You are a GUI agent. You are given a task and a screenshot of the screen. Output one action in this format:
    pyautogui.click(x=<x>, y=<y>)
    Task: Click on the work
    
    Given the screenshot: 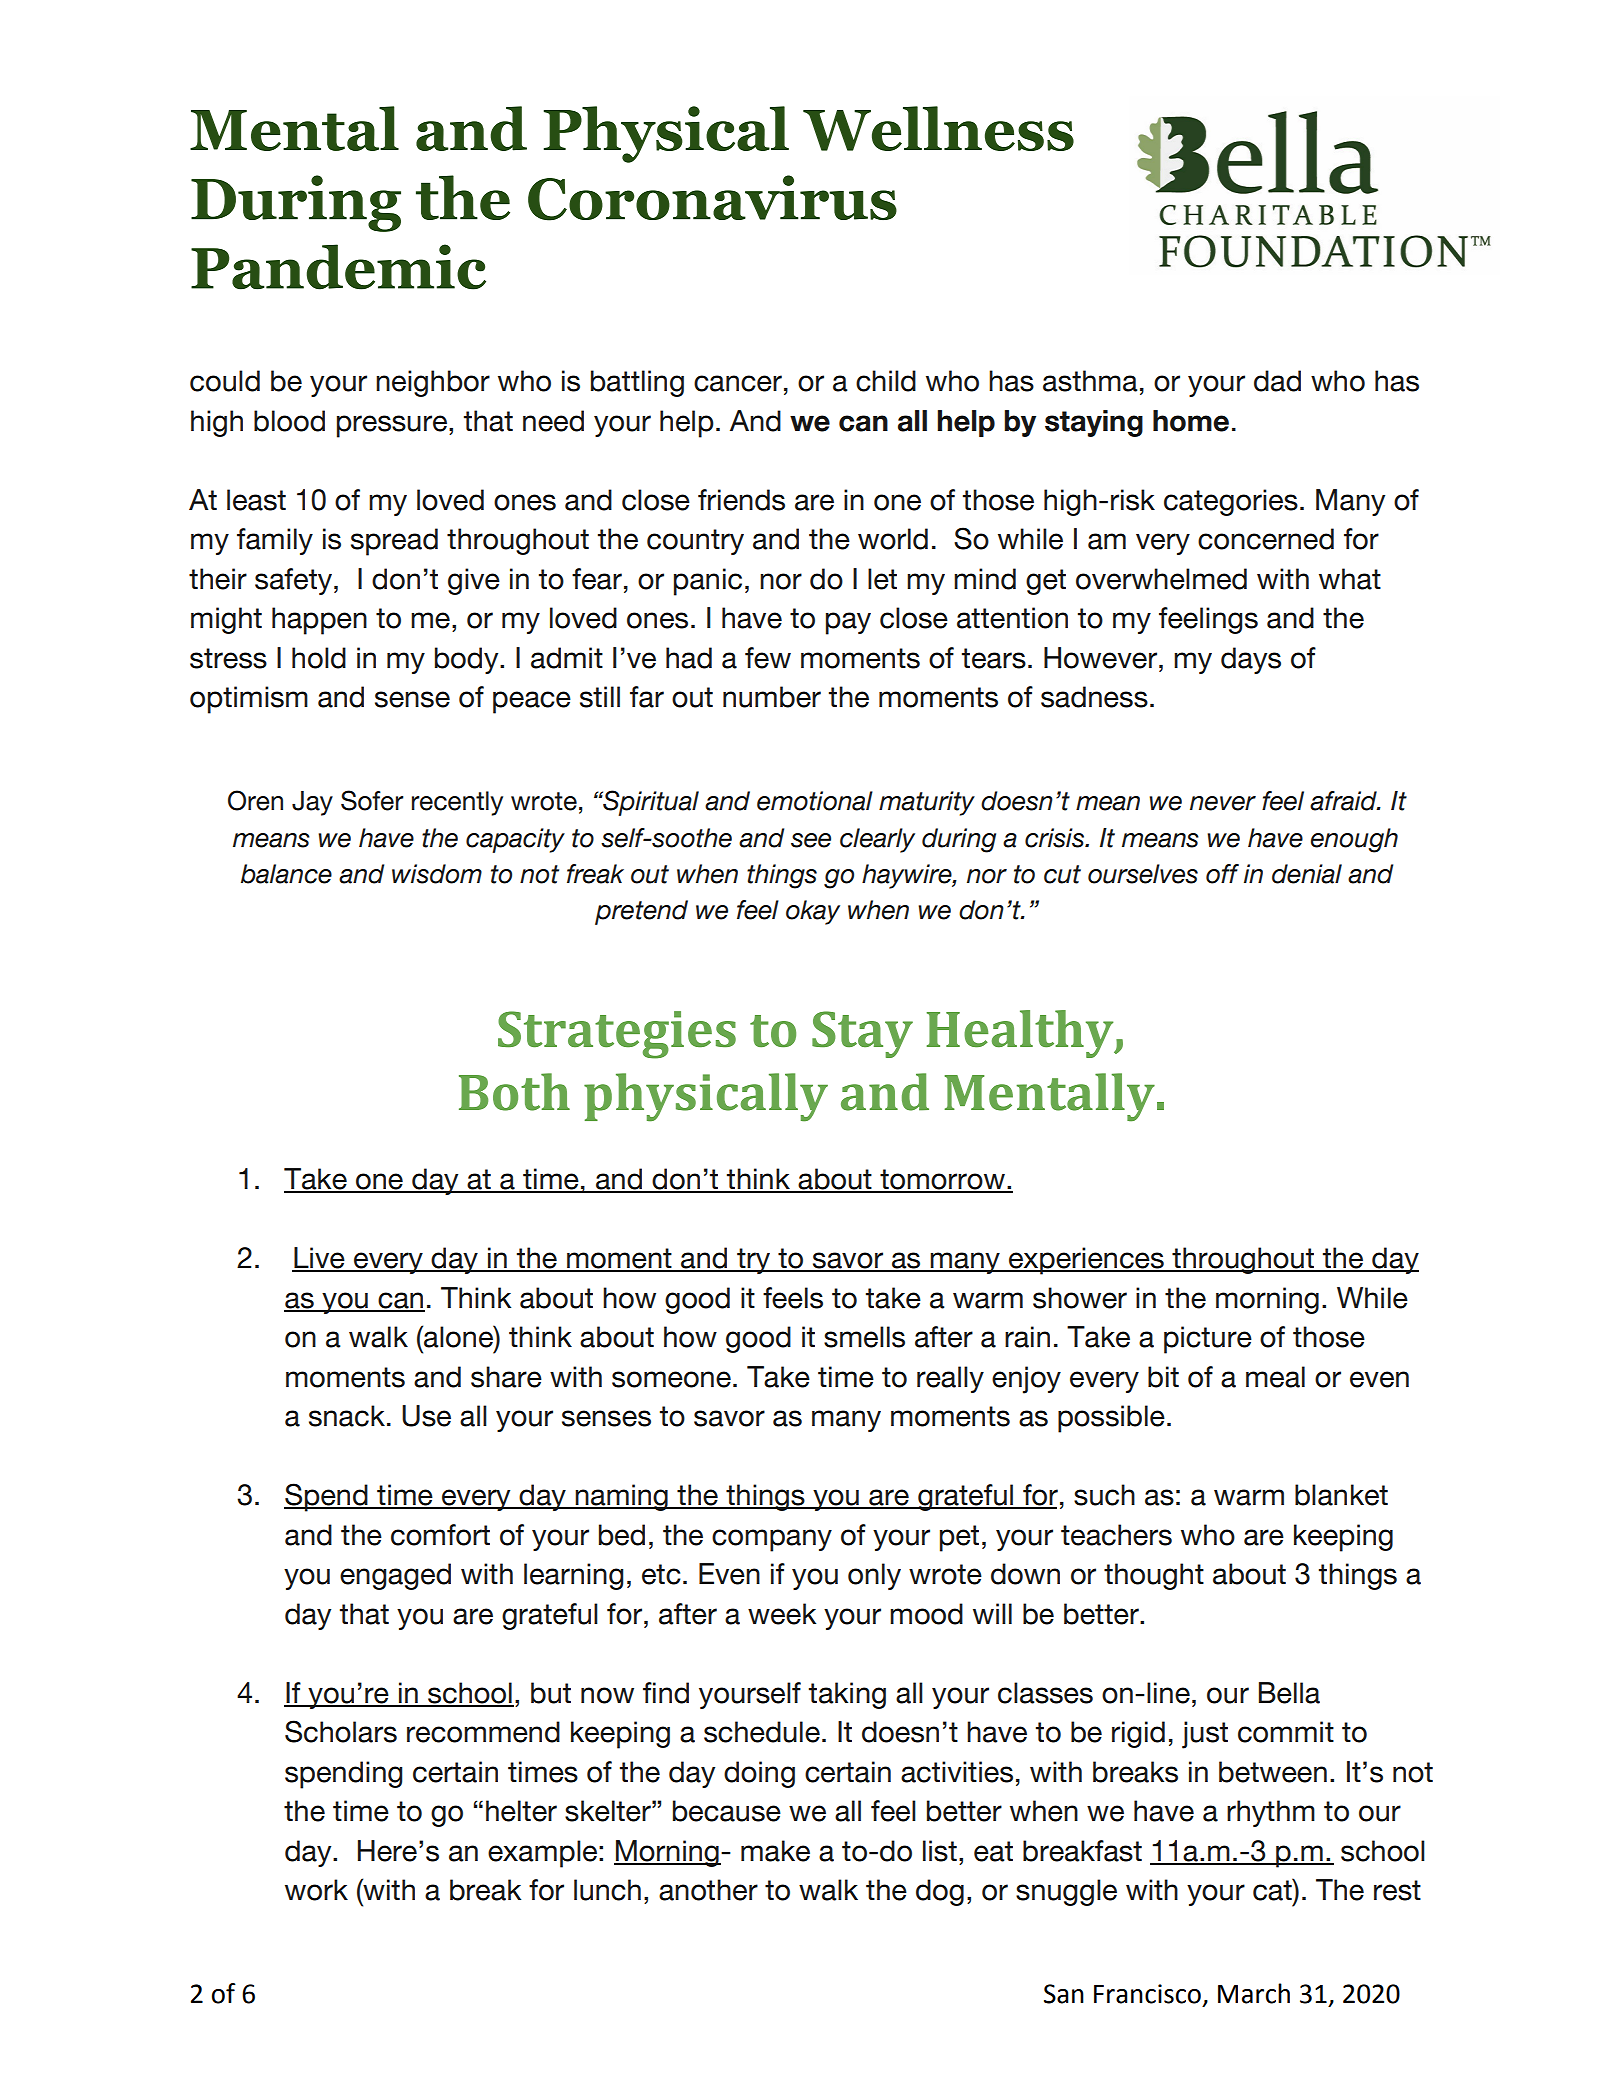 What is the action you would take?
    pyautogui.click(x=316, y=1890)
